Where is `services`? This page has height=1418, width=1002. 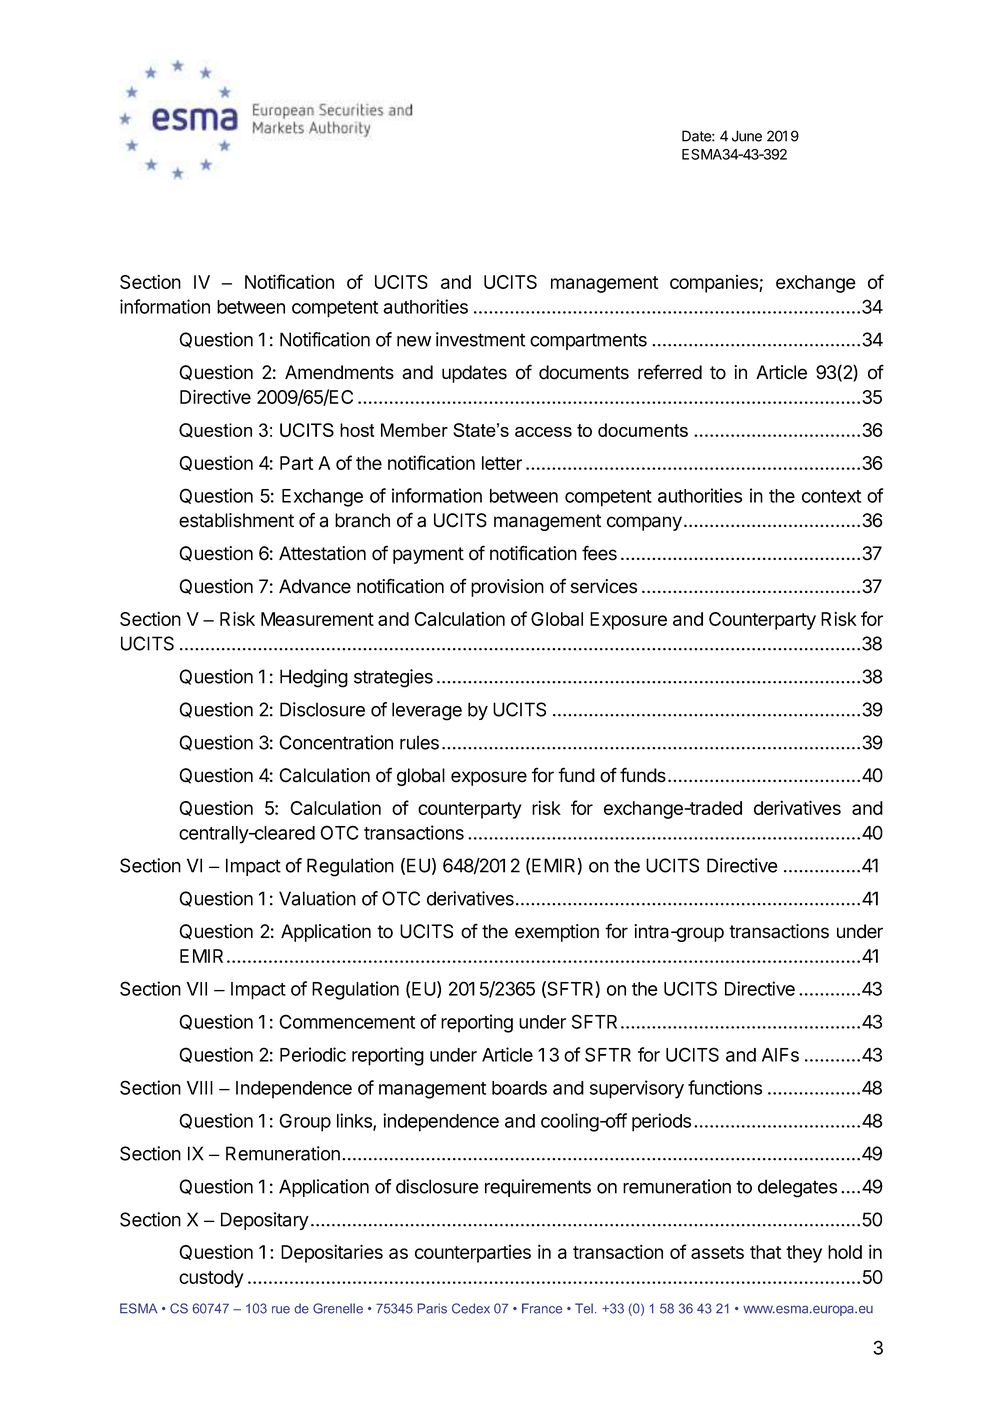
services is located at coordinates (604, 586).
